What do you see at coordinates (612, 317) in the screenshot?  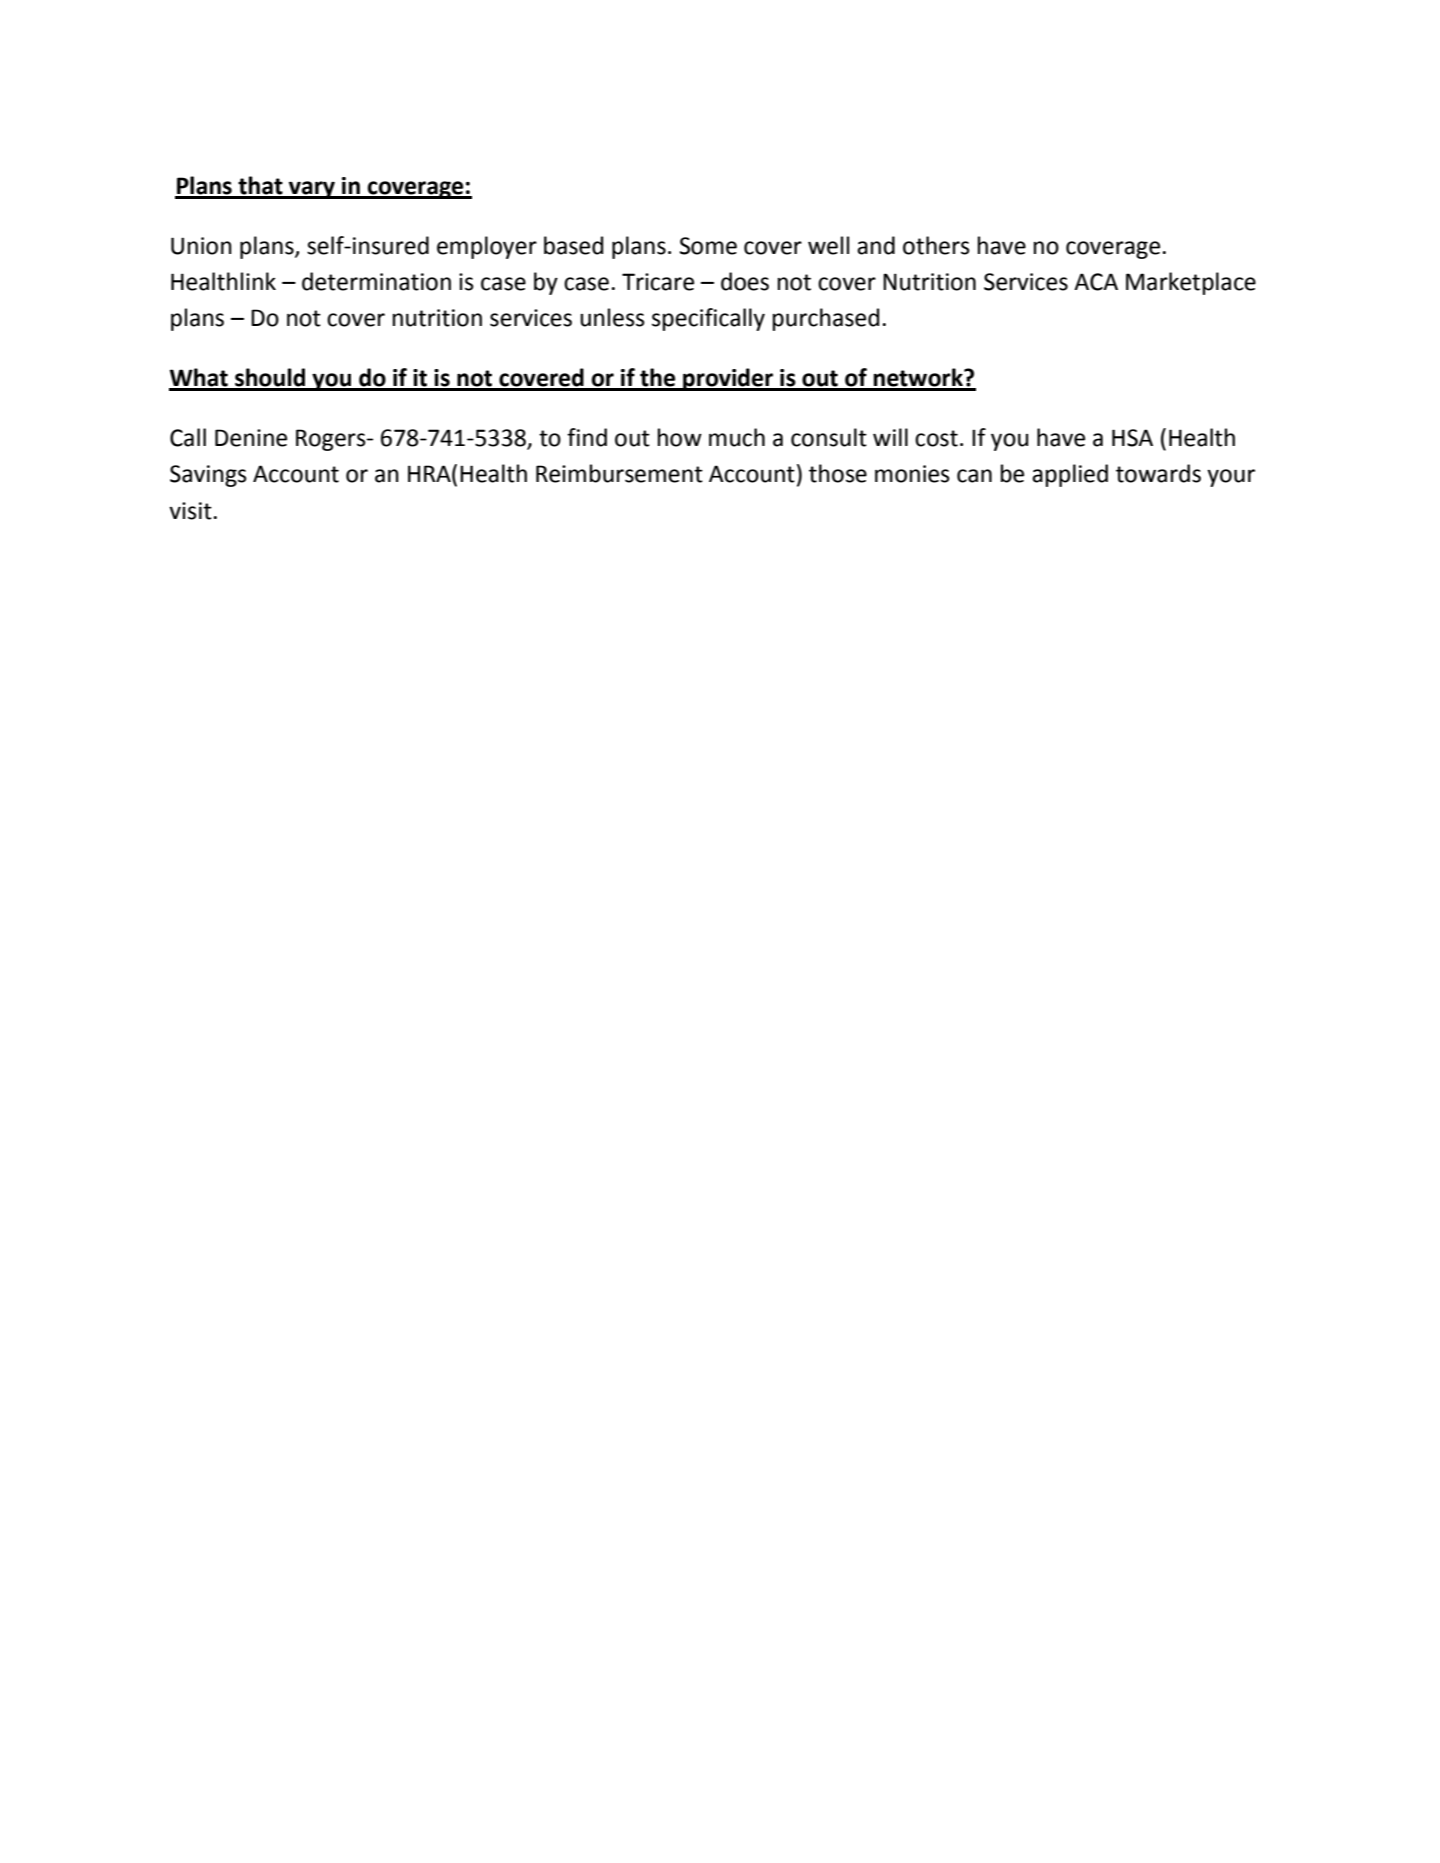 I see `unless` at bounding box center [612, 317].
